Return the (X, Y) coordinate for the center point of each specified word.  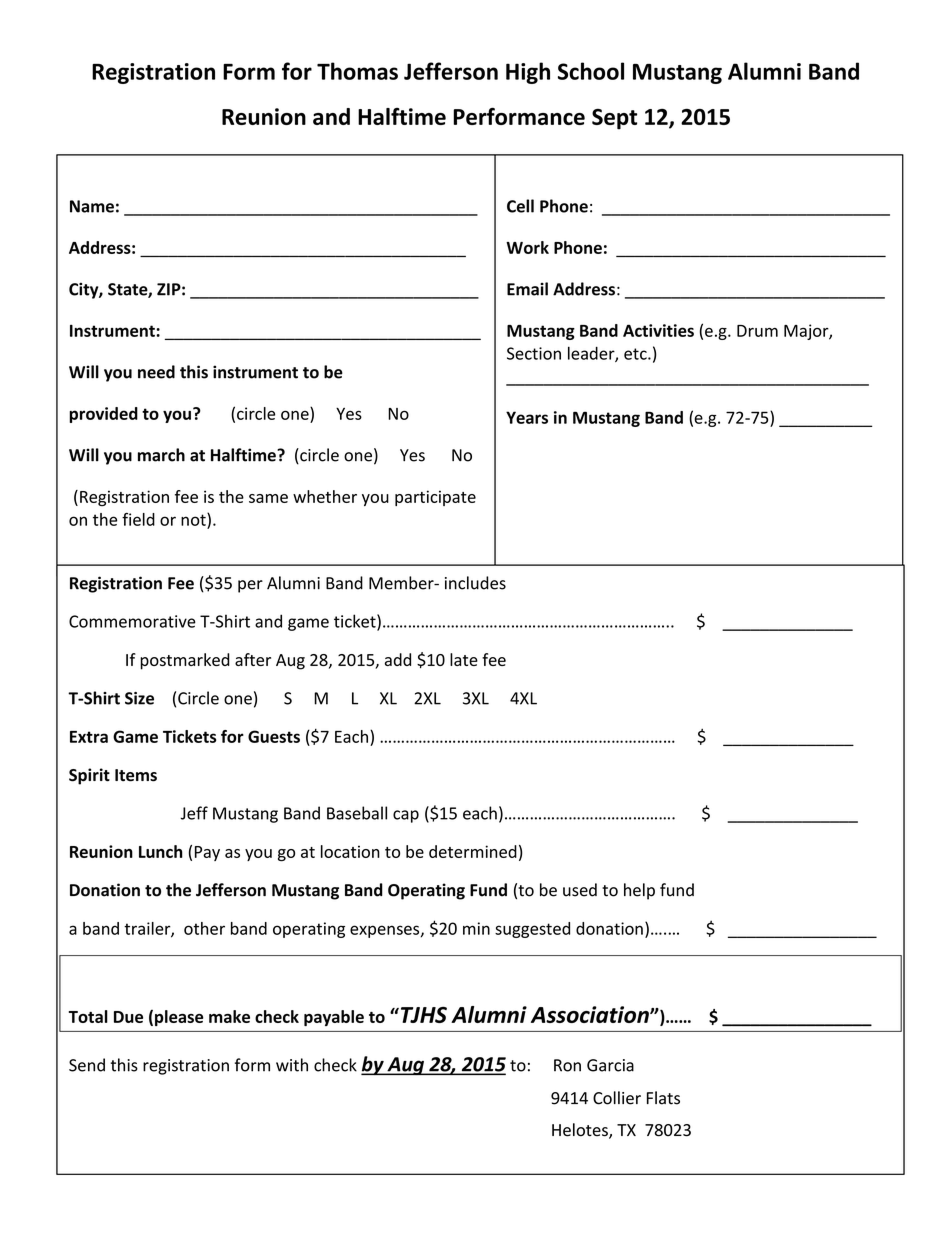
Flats (663, 1098)
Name (92, 206)
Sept (614, 119)
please (179, 1018)
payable (334, 1018)
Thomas (357, 71)
